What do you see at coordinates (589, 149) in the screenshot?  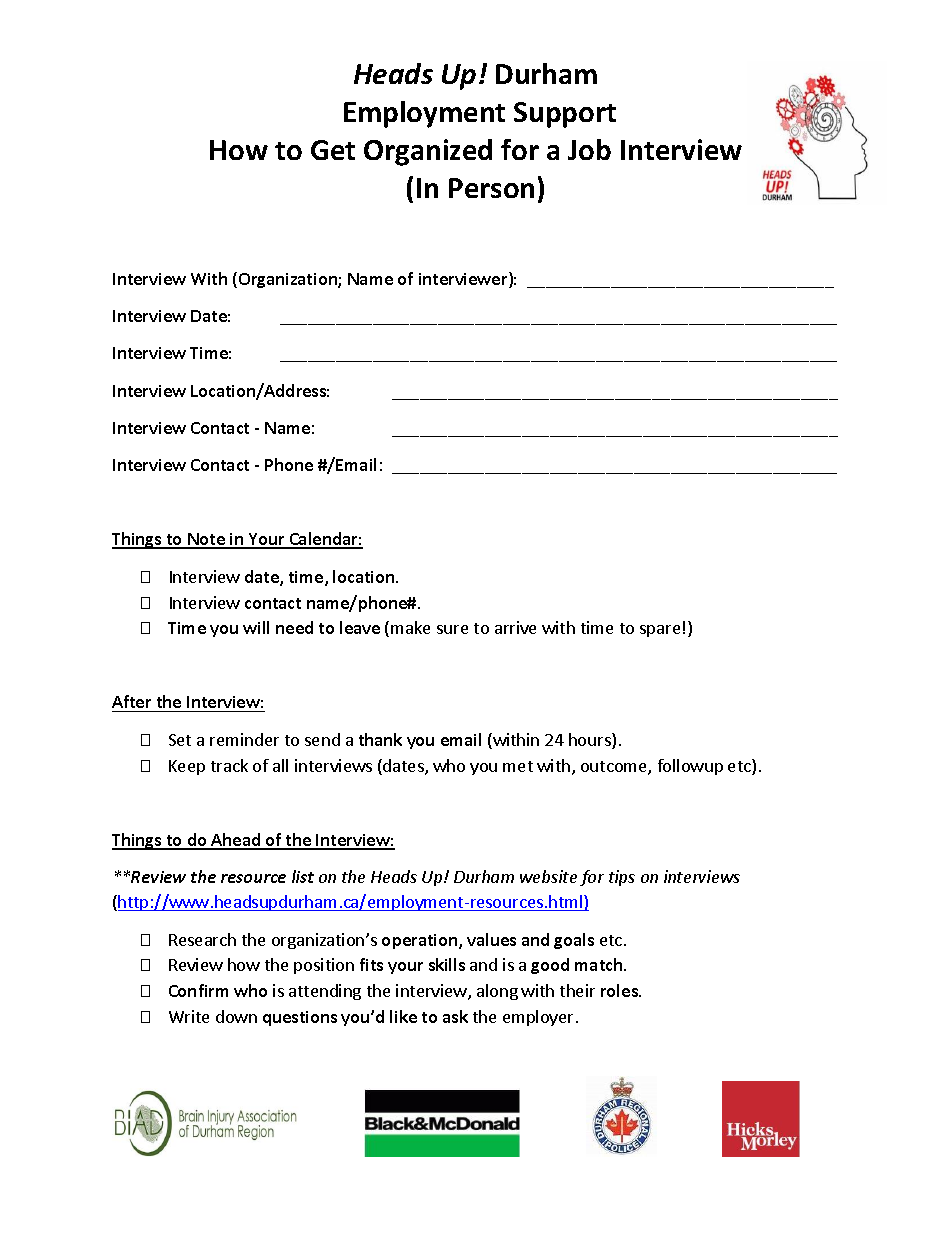 I see `Job` at bounding box center [589, 149].
